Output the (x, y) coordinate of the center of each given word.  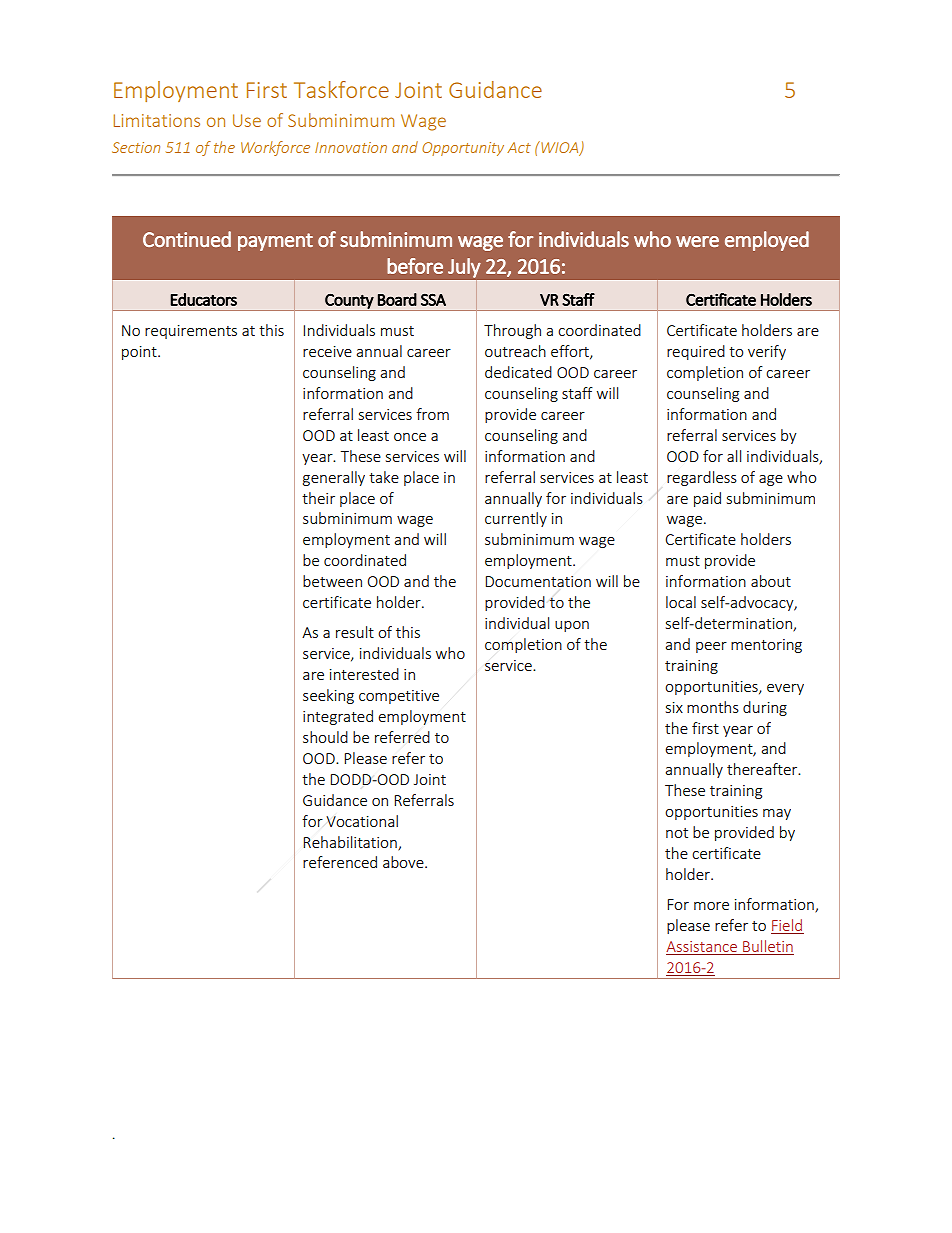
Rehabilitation (351, 843)
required (696, 352)
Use (247, 120)
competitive (399, 697)
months (713, 707)
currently (516, 519)
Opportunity (463, 149)
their (318, 498)
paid (707, 499)
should (325, 737)
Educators (204, 299)
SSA (433, 300)
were (697, 241)
